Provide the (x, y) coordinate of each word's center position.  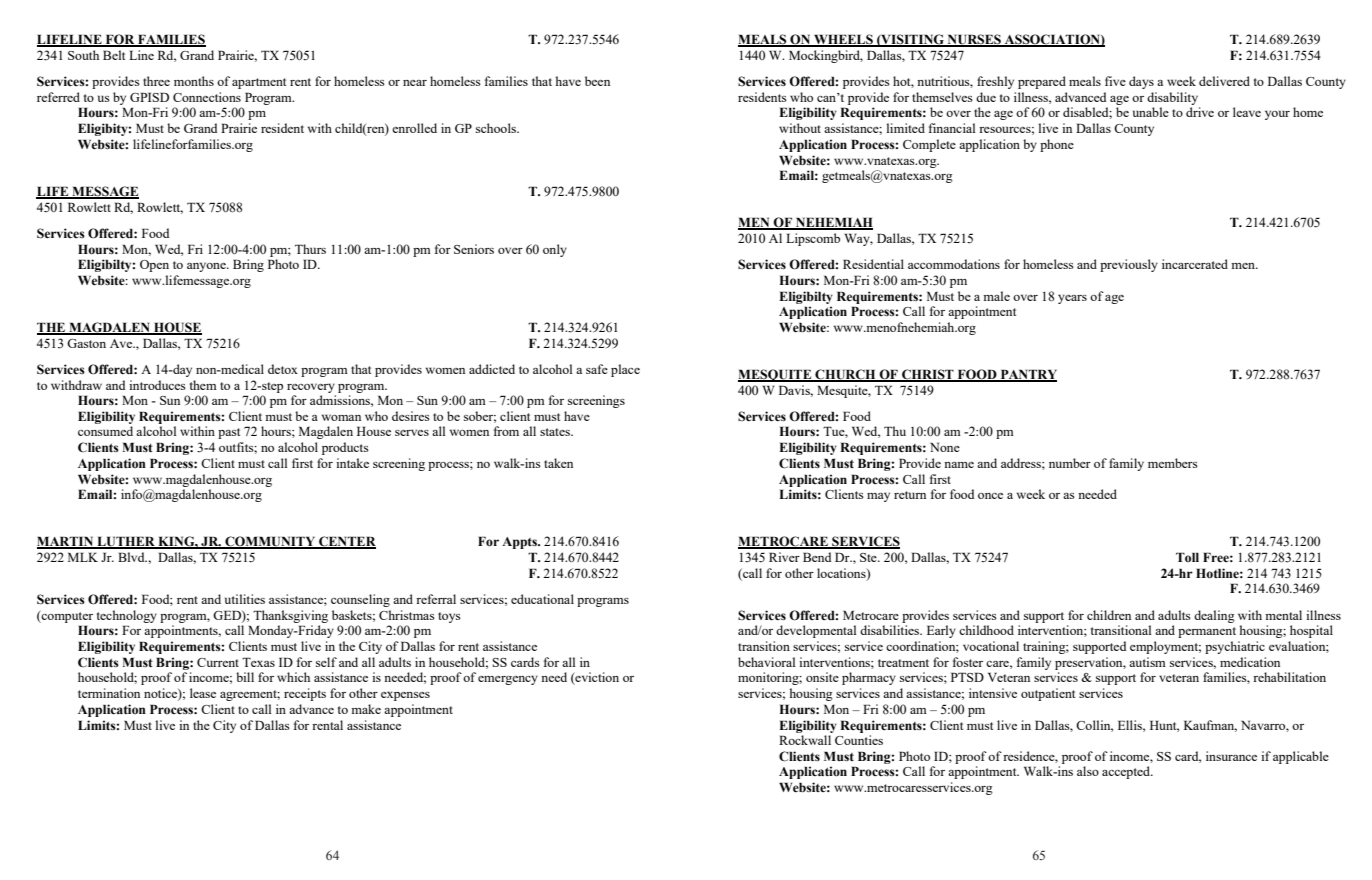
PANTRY (1027, 375)
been (597, 81)
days (1141, 82)
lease (203, 693)
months (194, 81)
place (625, 370)
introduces (157, 385)
